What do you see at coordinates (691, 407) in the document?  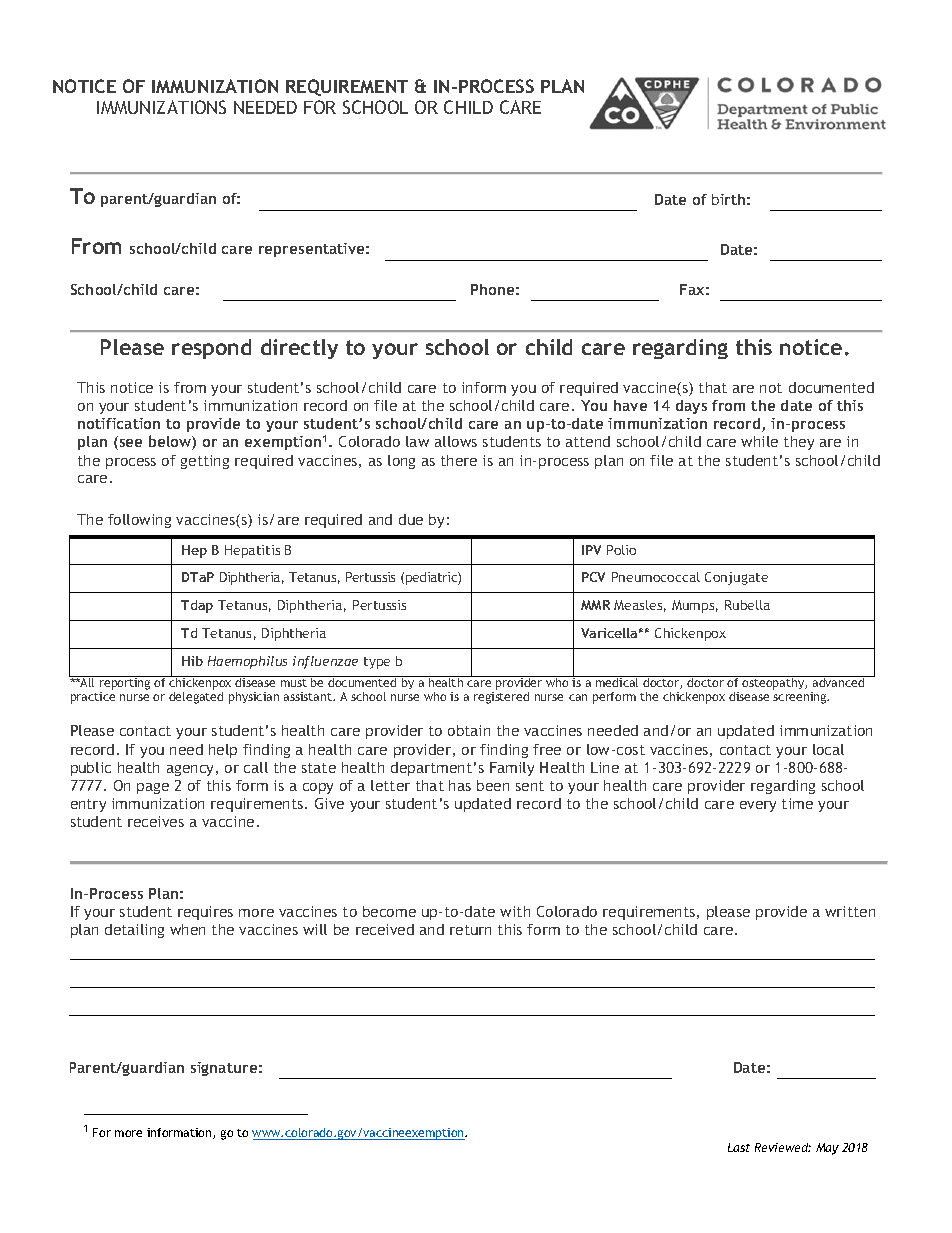 I see `days` at bounding box center [691, 407].
